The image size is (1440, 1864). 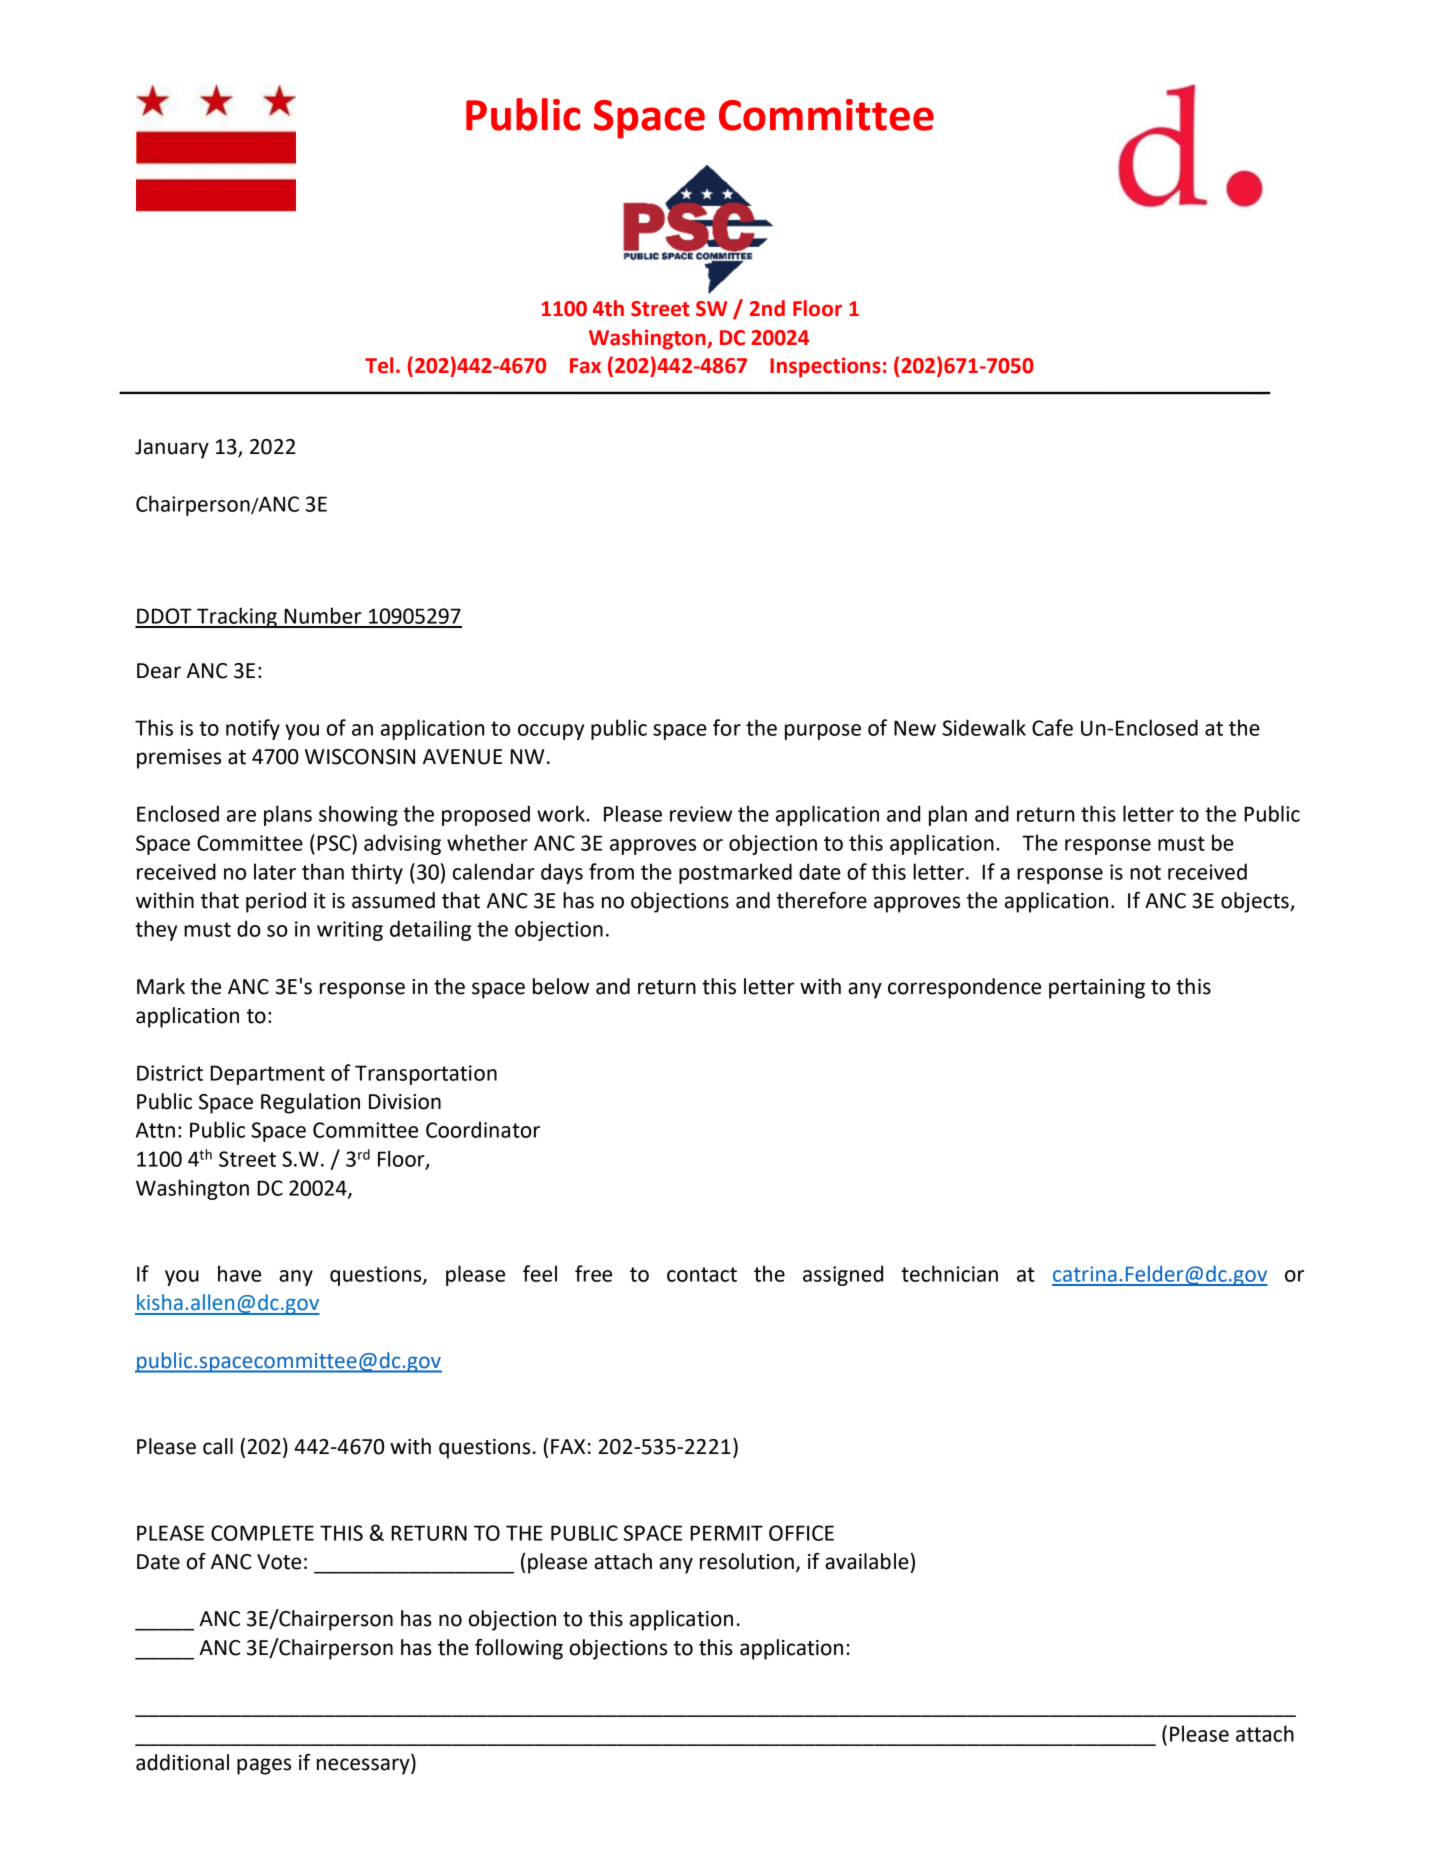 What do you see at coordinates (561, 986) in the document?
I see `below` at bounding box center [561, 986].
